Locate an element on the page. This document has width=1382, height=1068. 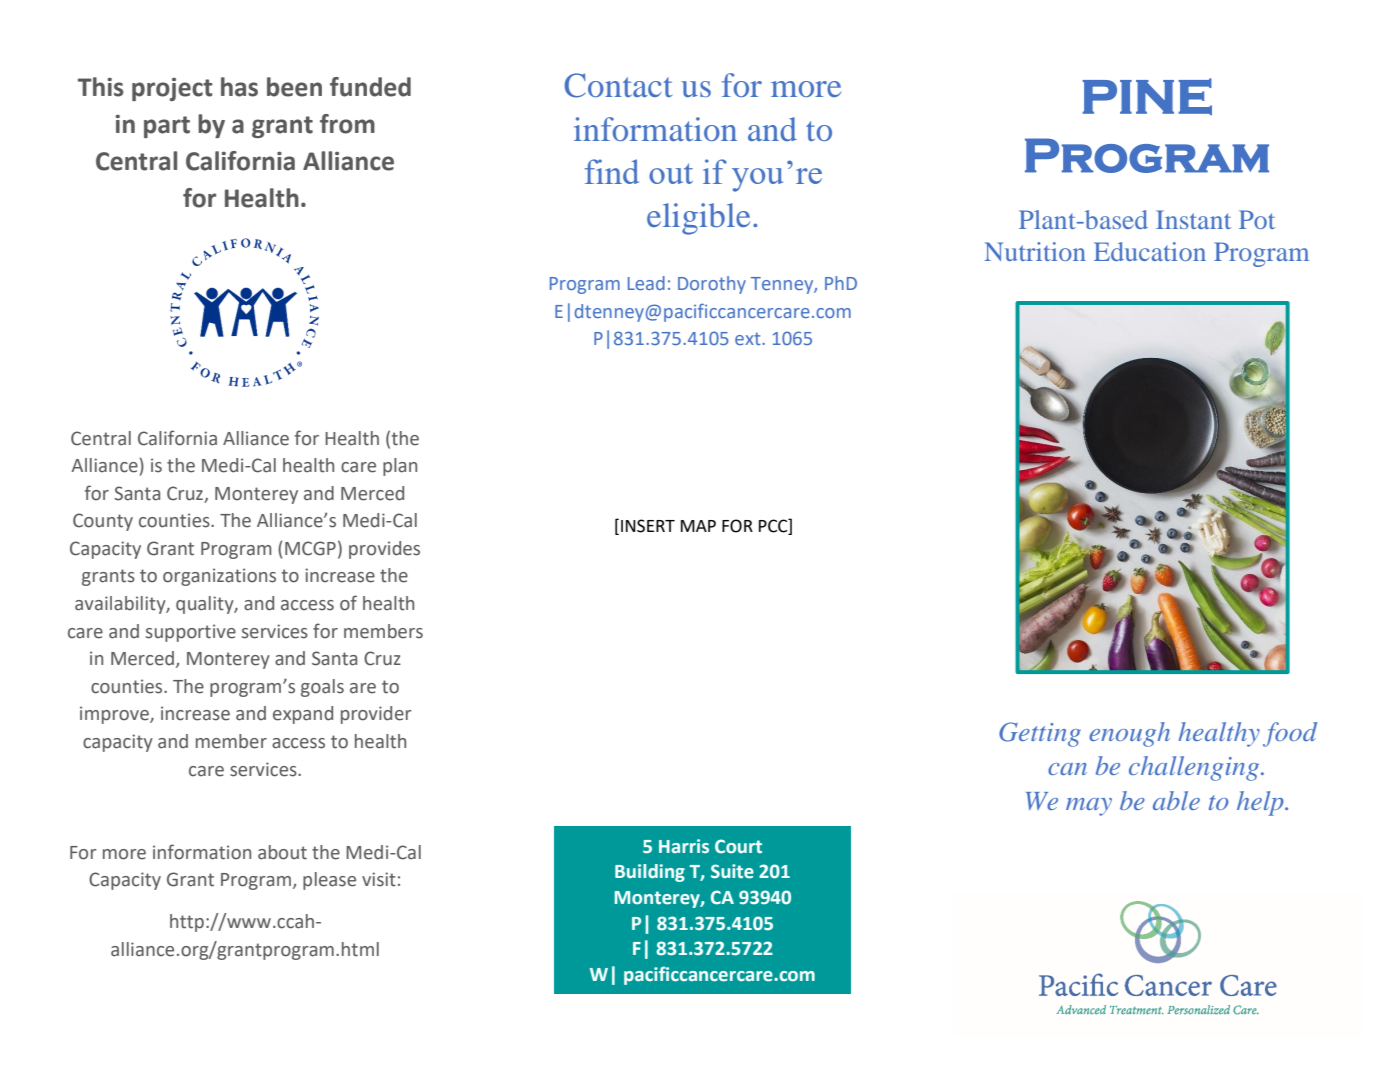
ext is located at coordinates (749, 338).
